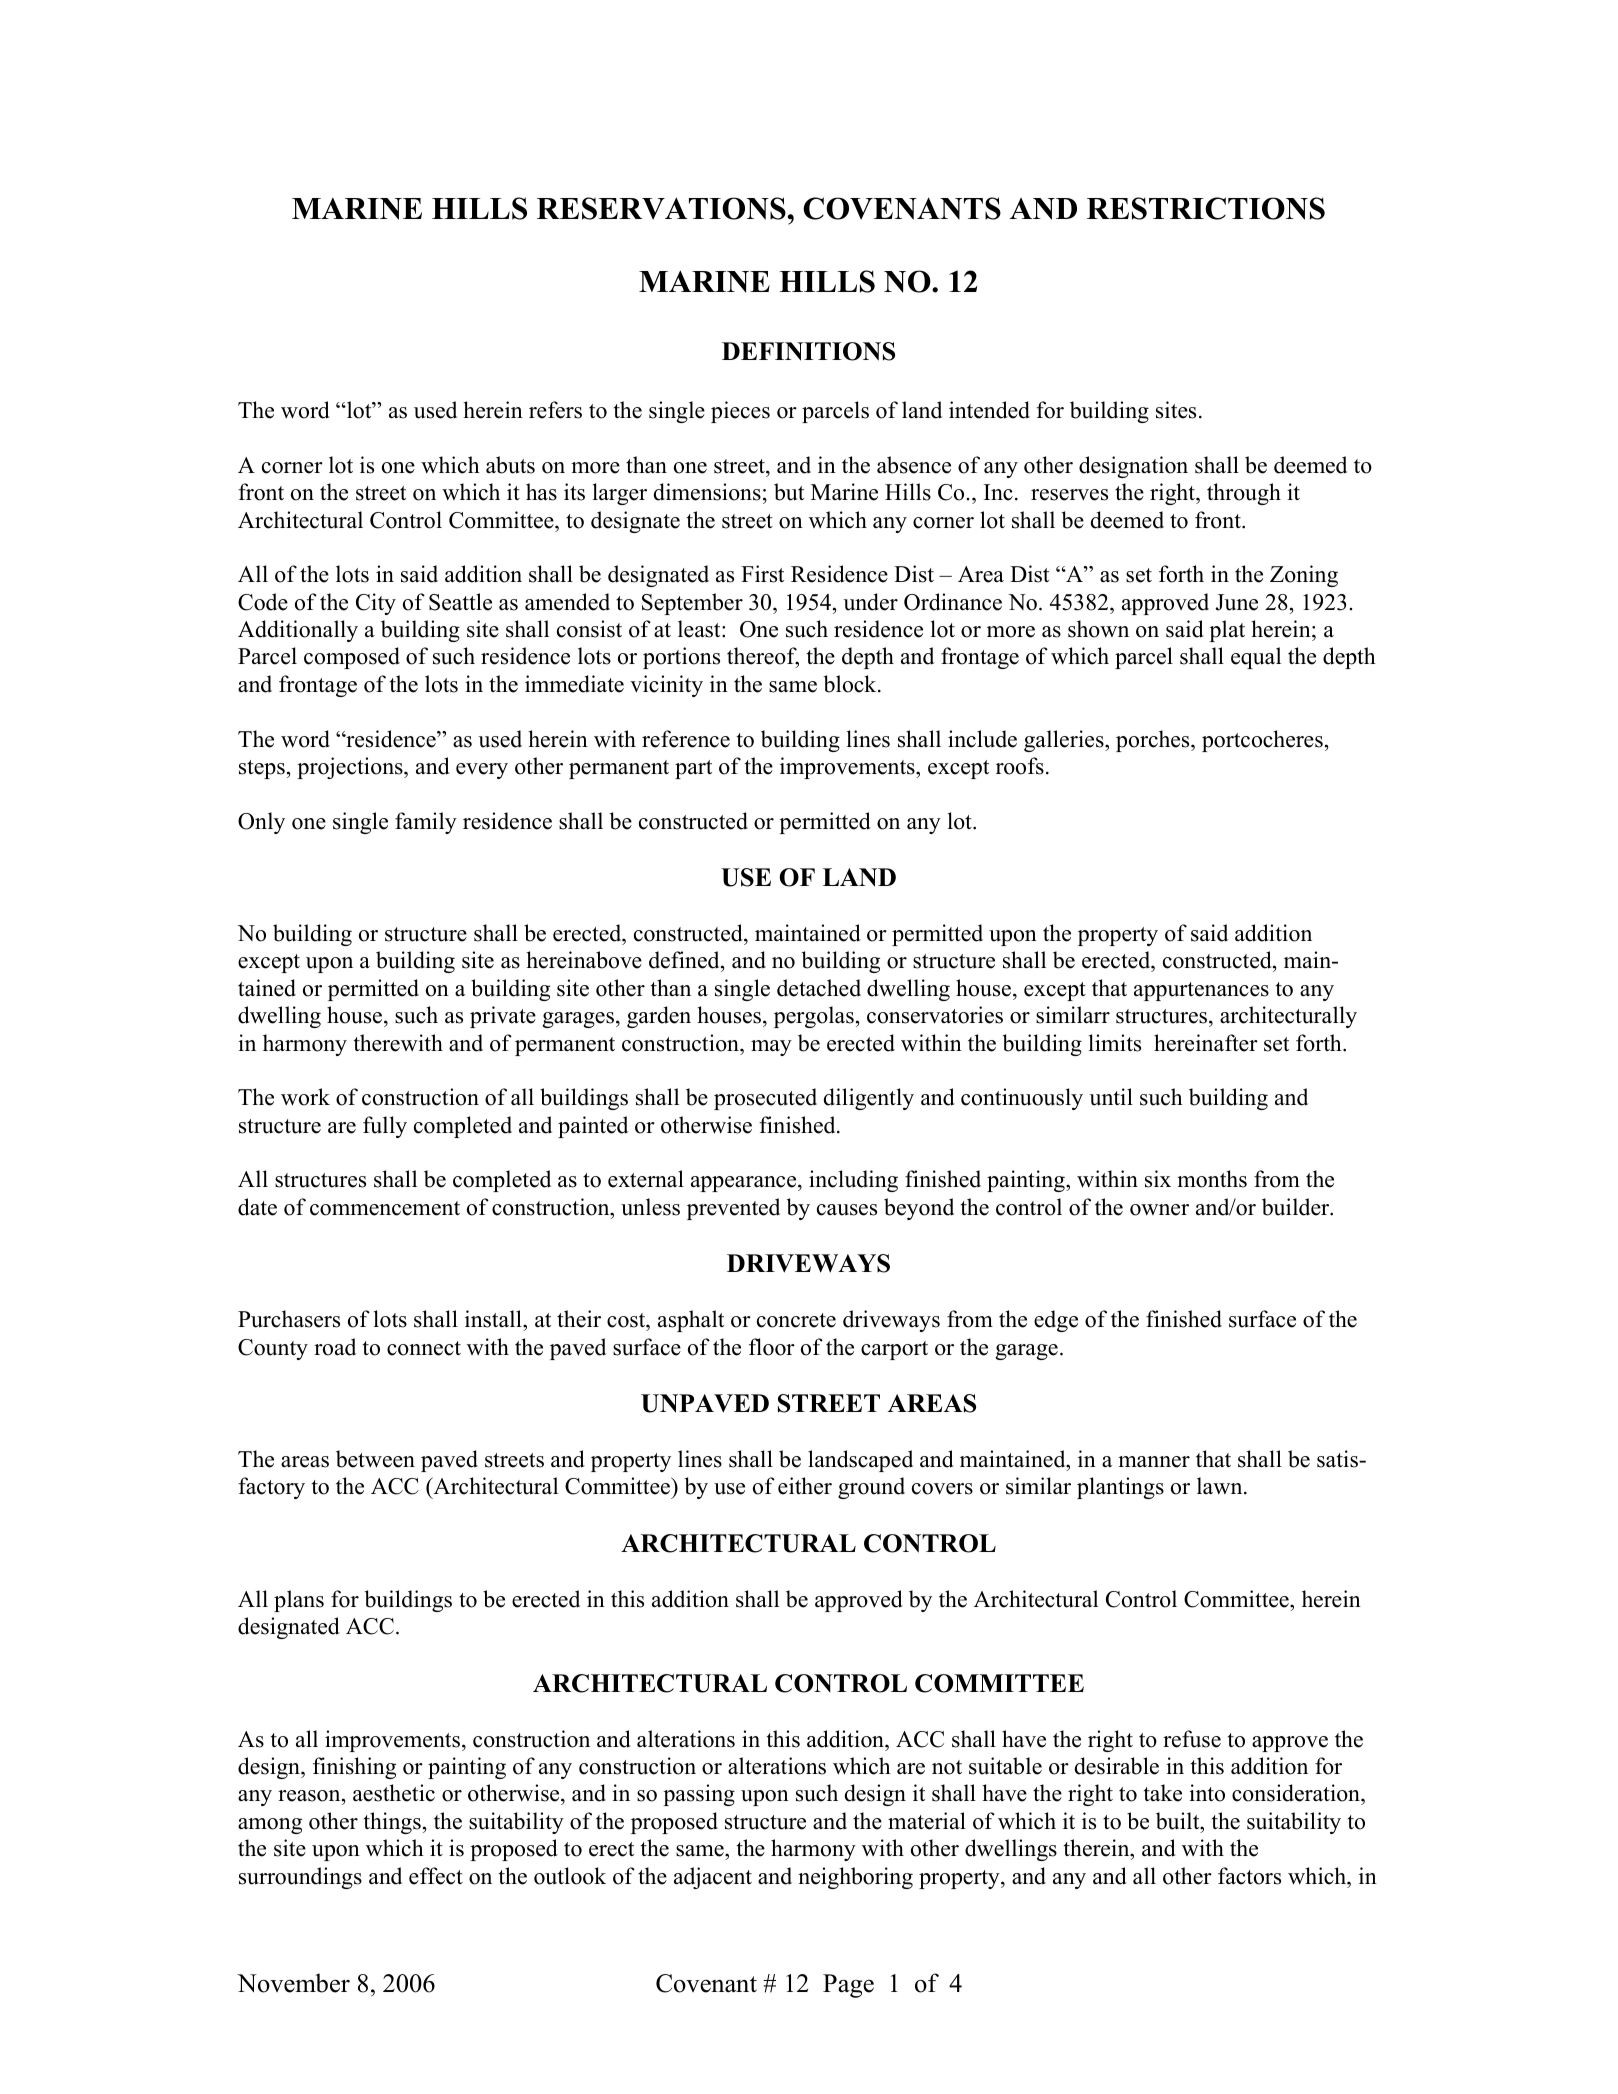  Describe the element at coordinates (555, 410) in the screenshot. I see `refers` at that location.
